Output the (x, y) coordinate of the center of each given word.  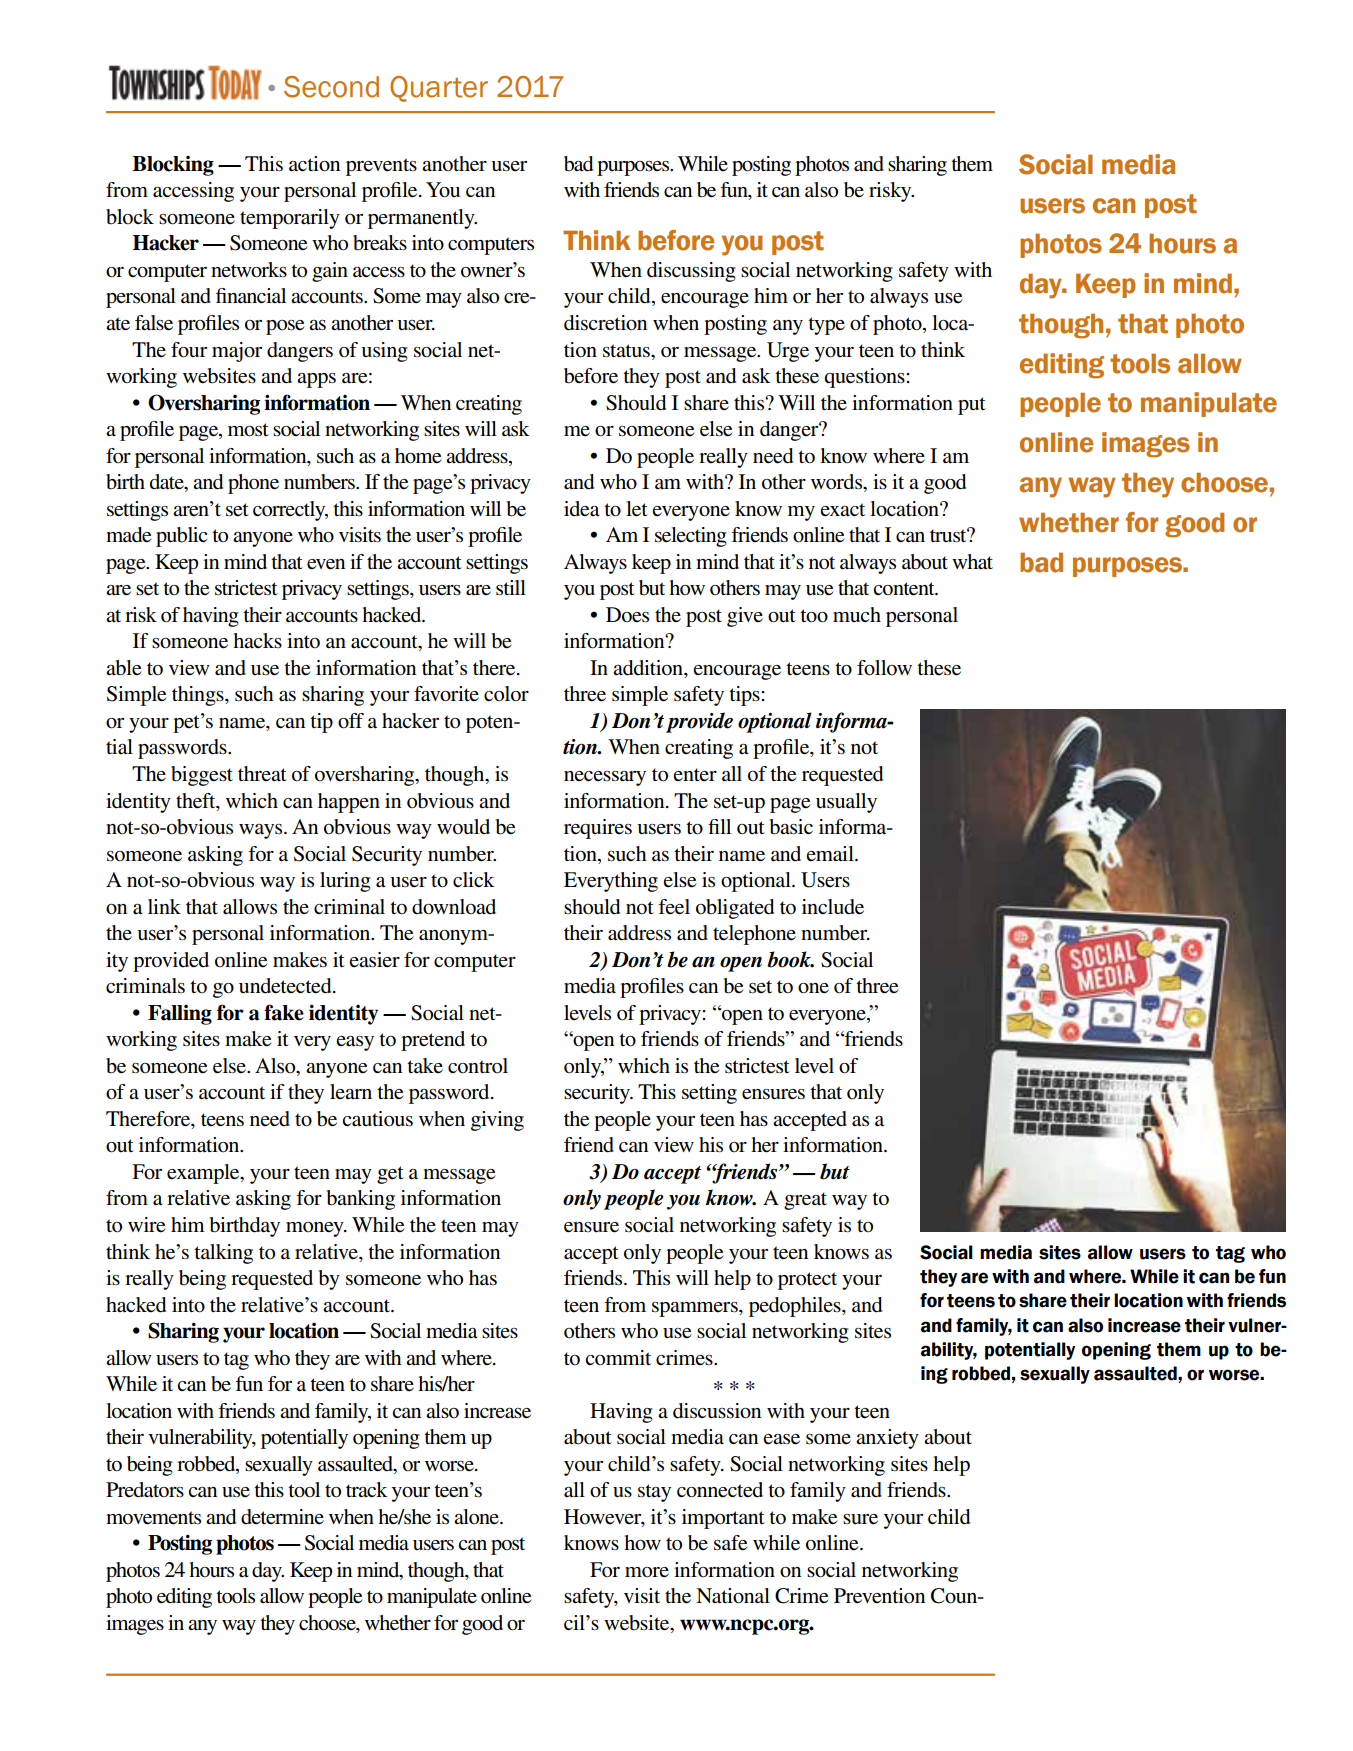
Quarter (439, 89)
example (204, 1174)
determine (282, 1517)
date (168, 483)
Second (331, 87)
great (805, 1201)
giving (497, 1121)
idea (582, 509)
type (826, 326)
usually (846, 803)
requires (598, 829)
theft (197, 801)
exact (842, 509)
